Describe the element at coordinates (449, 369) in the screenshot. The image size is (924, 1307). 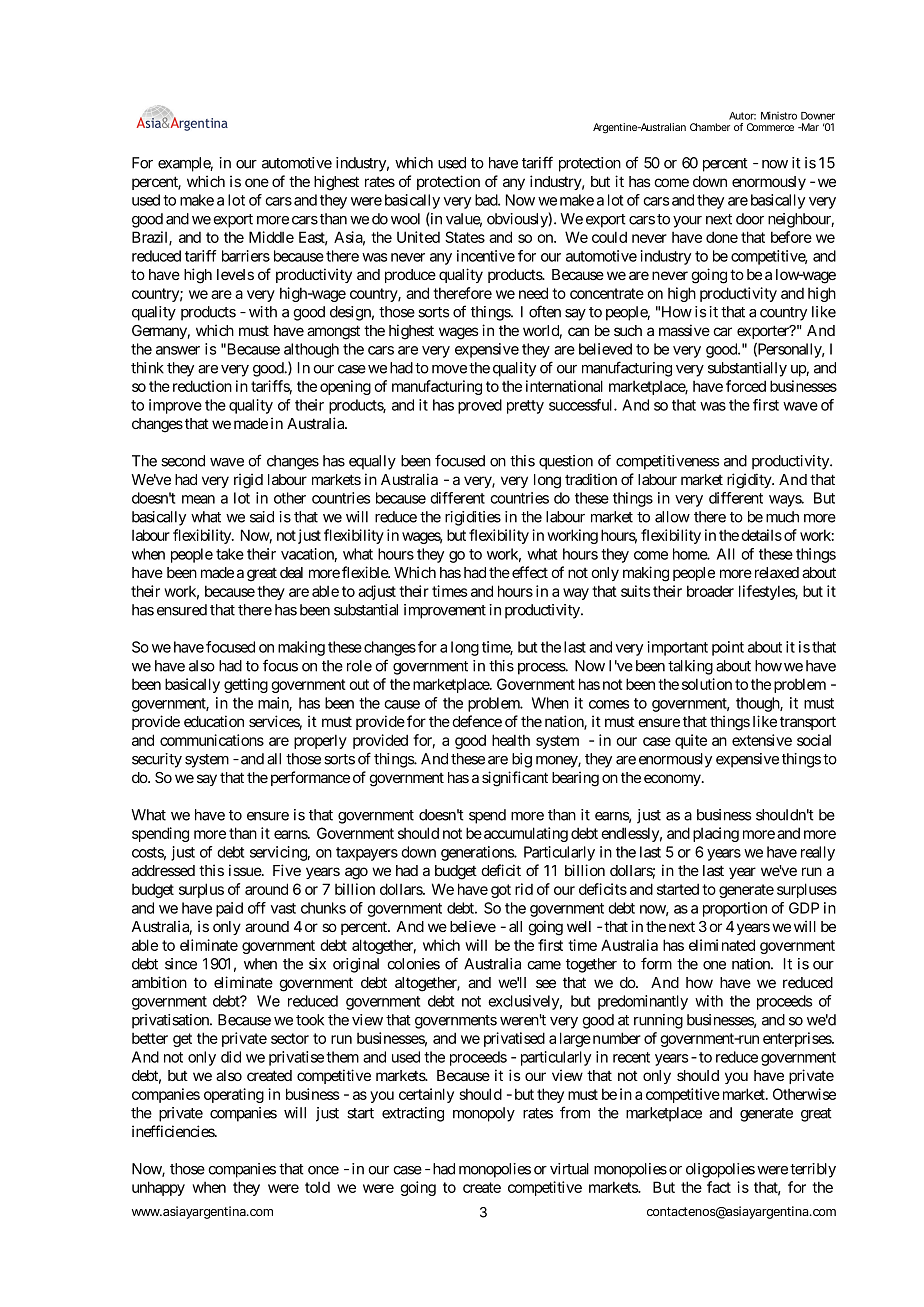
I see `move` at that location.
